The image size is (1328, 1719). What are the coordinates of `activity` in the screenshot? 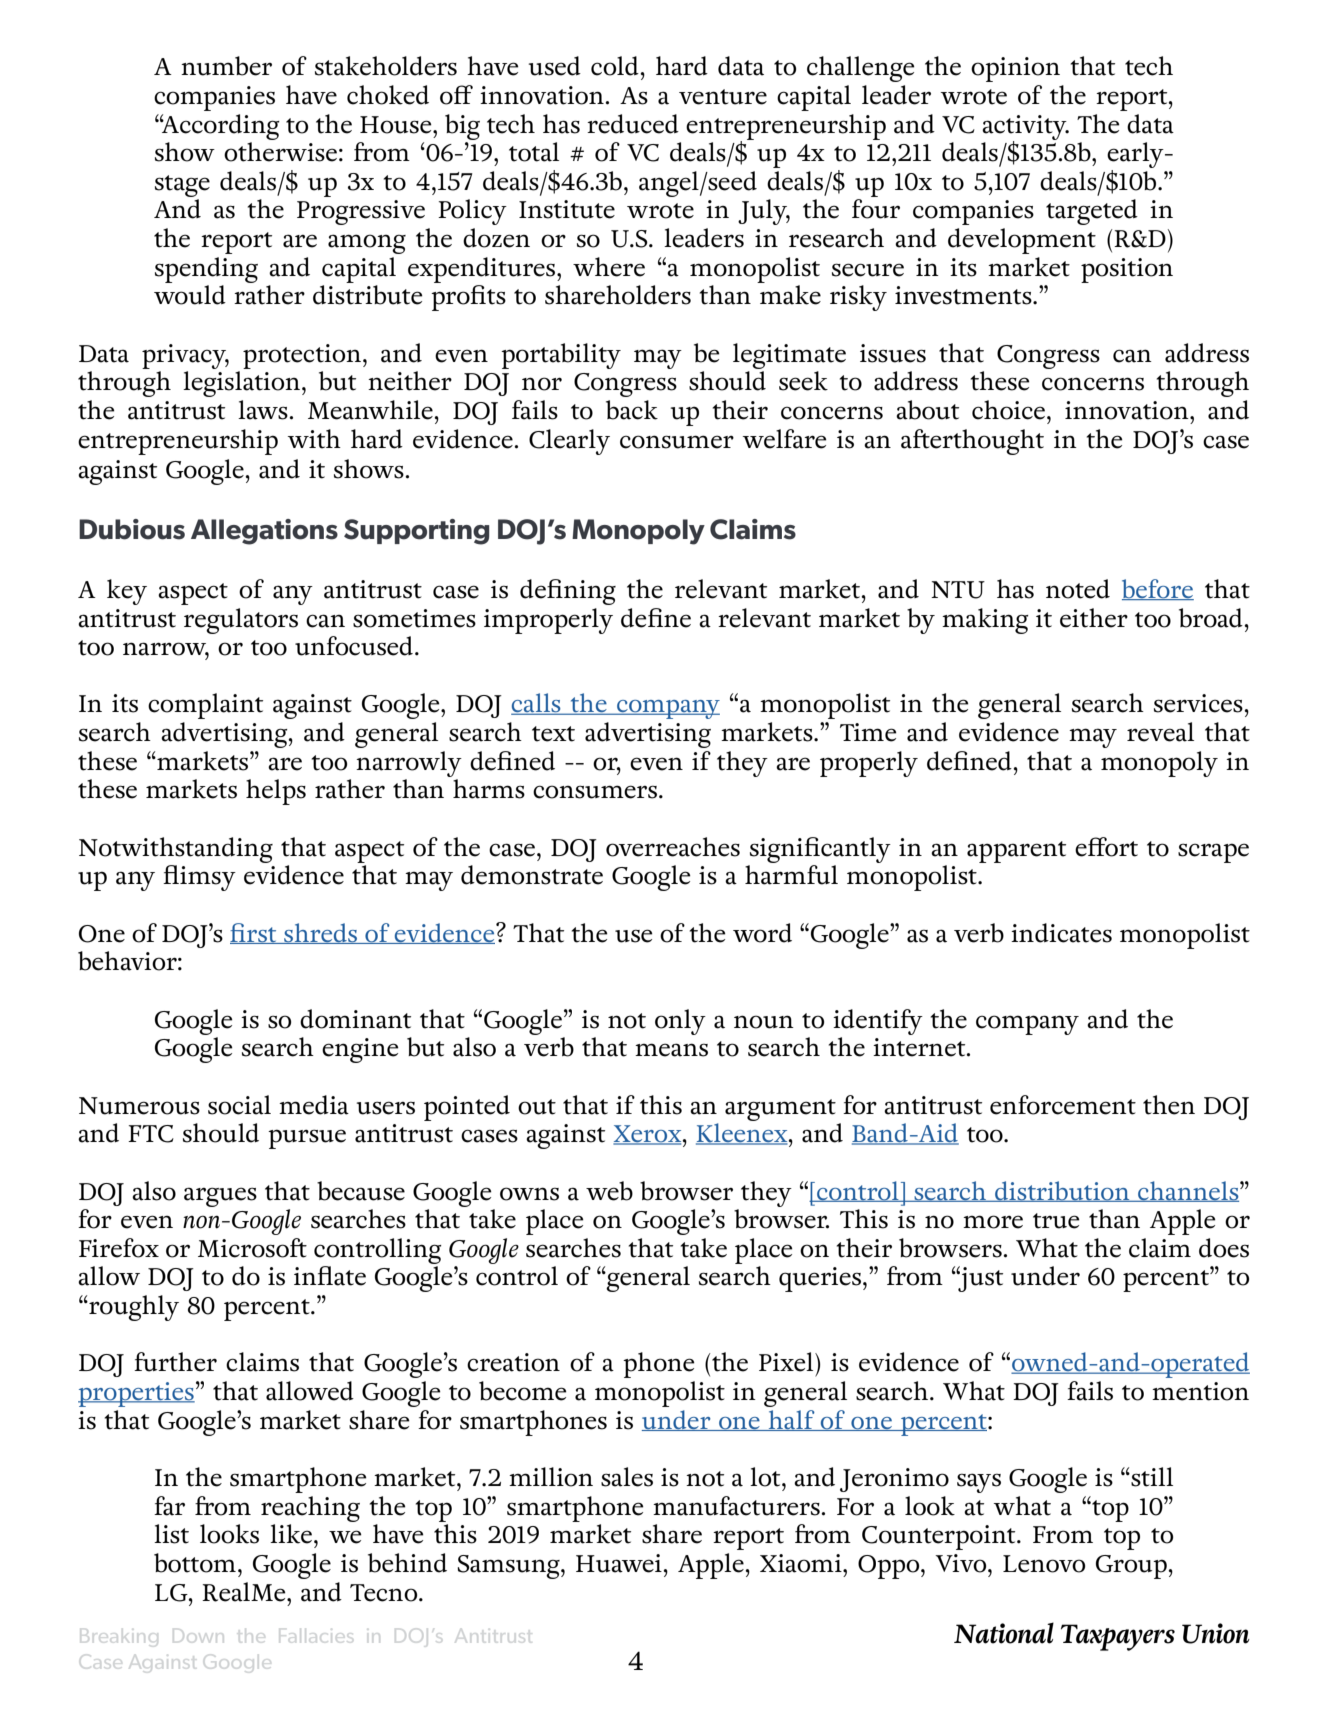 It's located at (1025, 128).
